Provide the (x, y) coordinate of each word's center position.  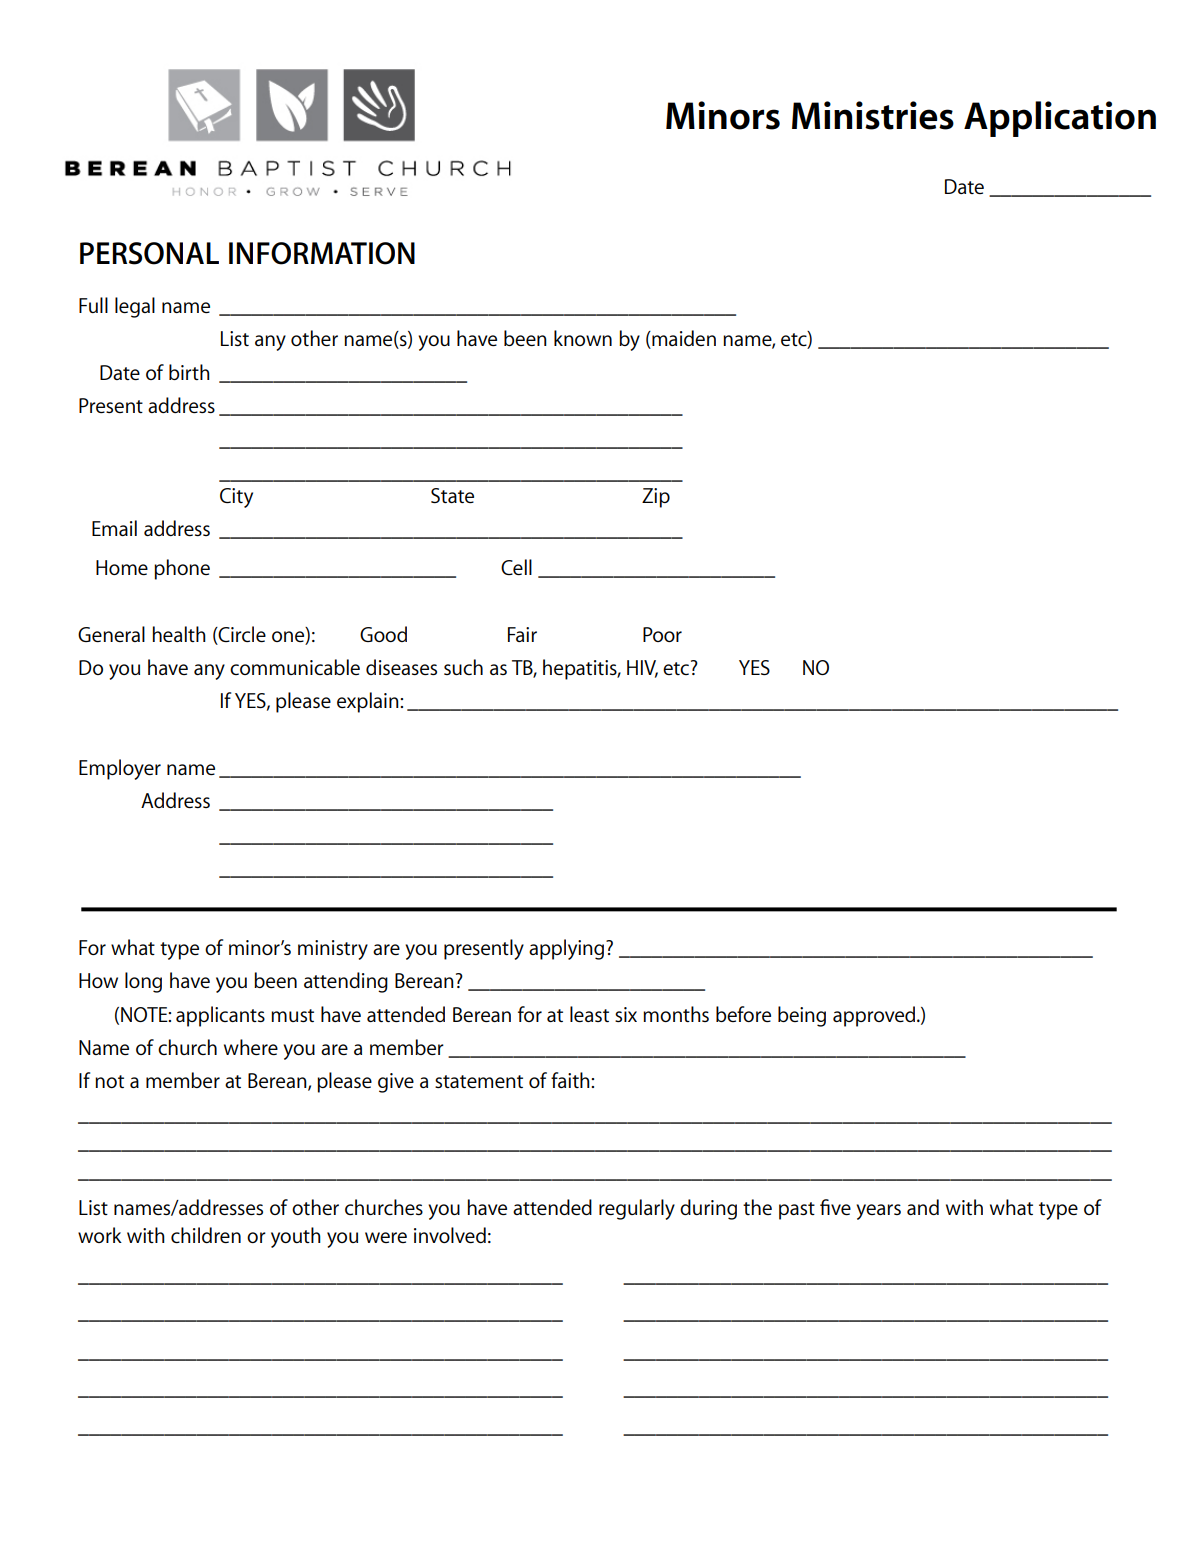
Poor (662, 634)
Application (1060, 119)
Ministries (873, 115)
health (179, 634)
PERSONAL (149, 253)
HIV (642, 669)
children (206, 1235)
